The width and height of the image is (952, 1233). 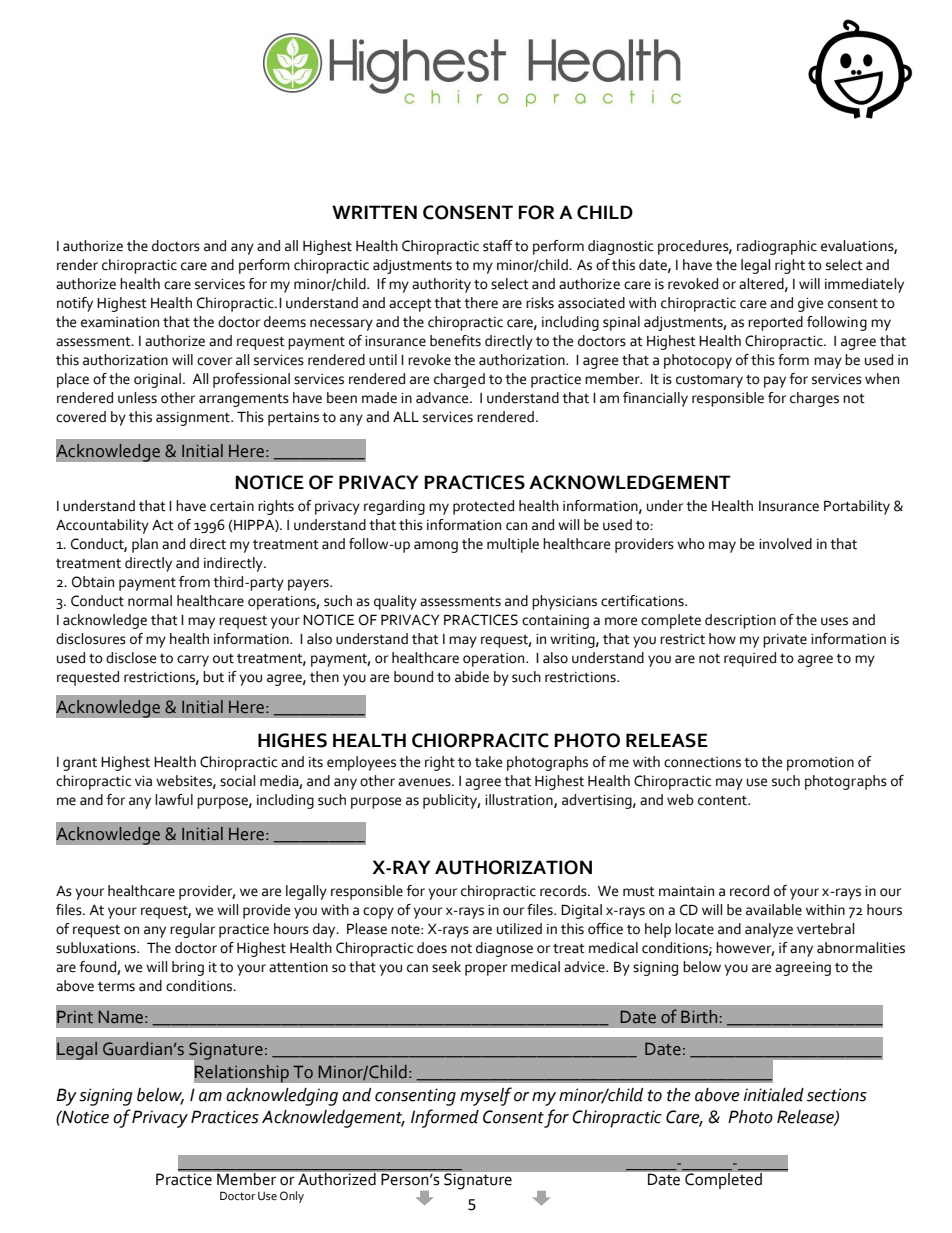 I want to click on multiple, so click(x=513, y=545).
